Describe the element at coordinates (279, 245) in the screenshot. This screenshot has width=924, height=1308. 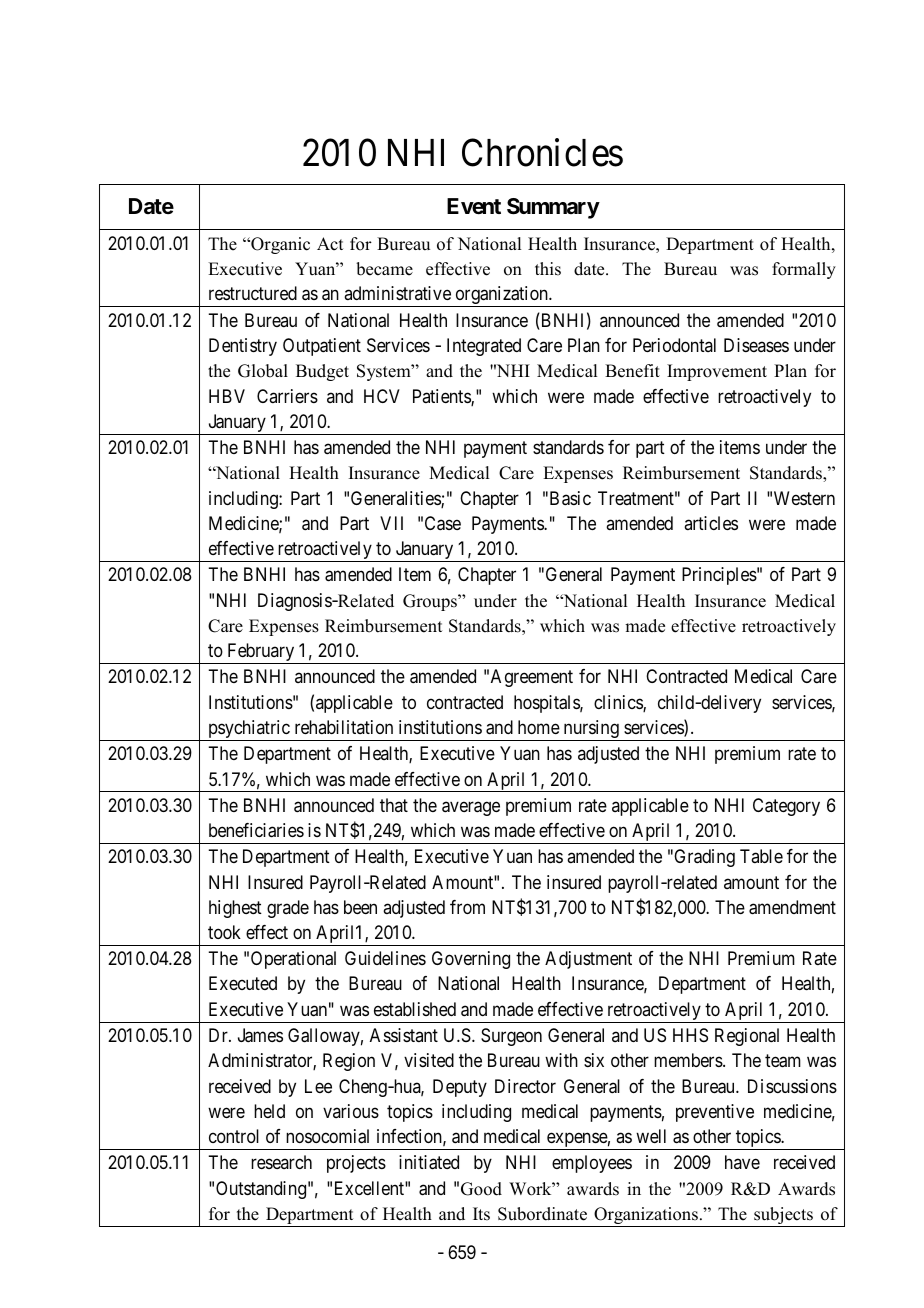
I see `Organic` at that location.
